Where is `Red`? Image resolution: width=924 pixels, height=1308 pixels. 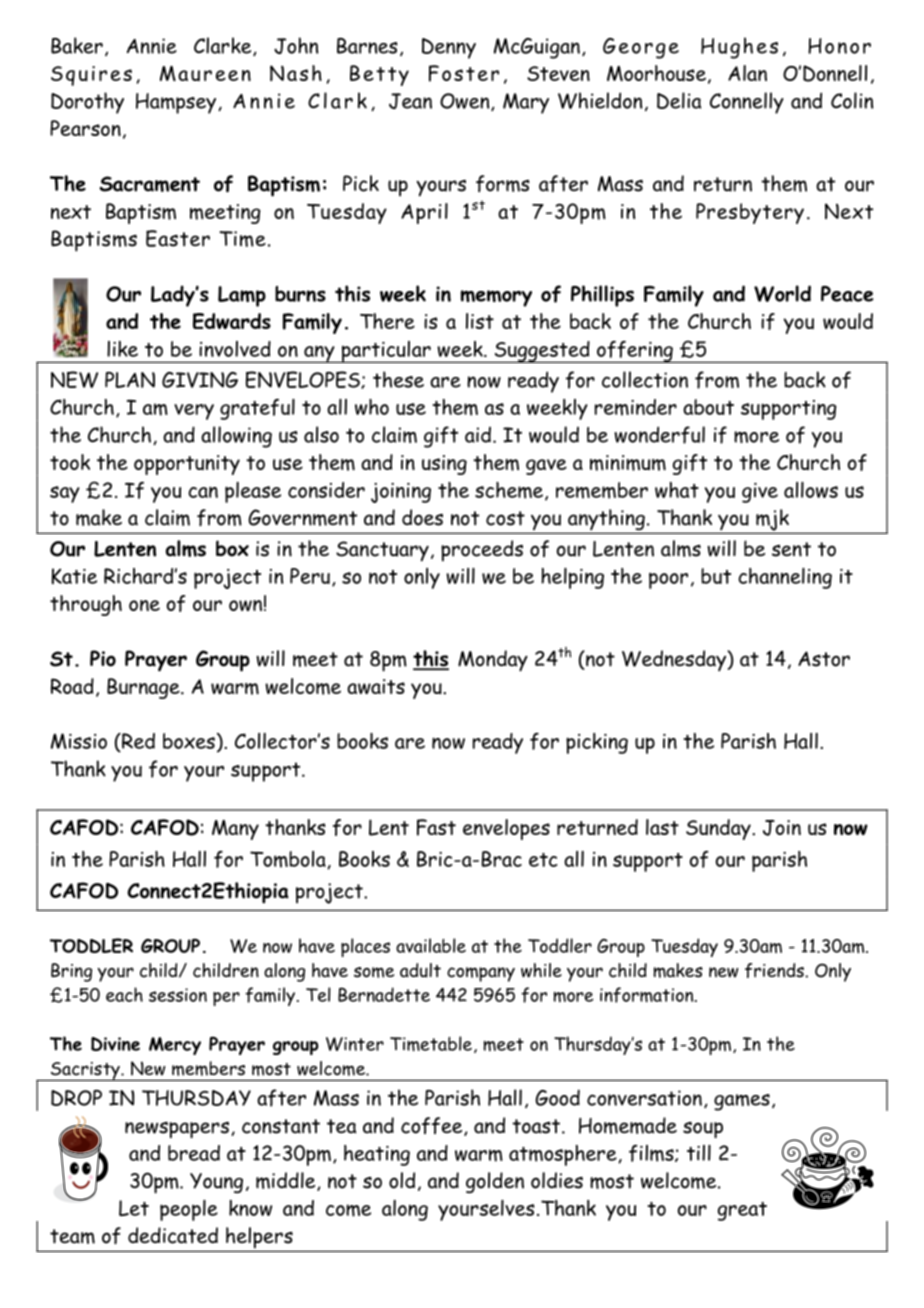
Red is located at coordinates (137, 741).
